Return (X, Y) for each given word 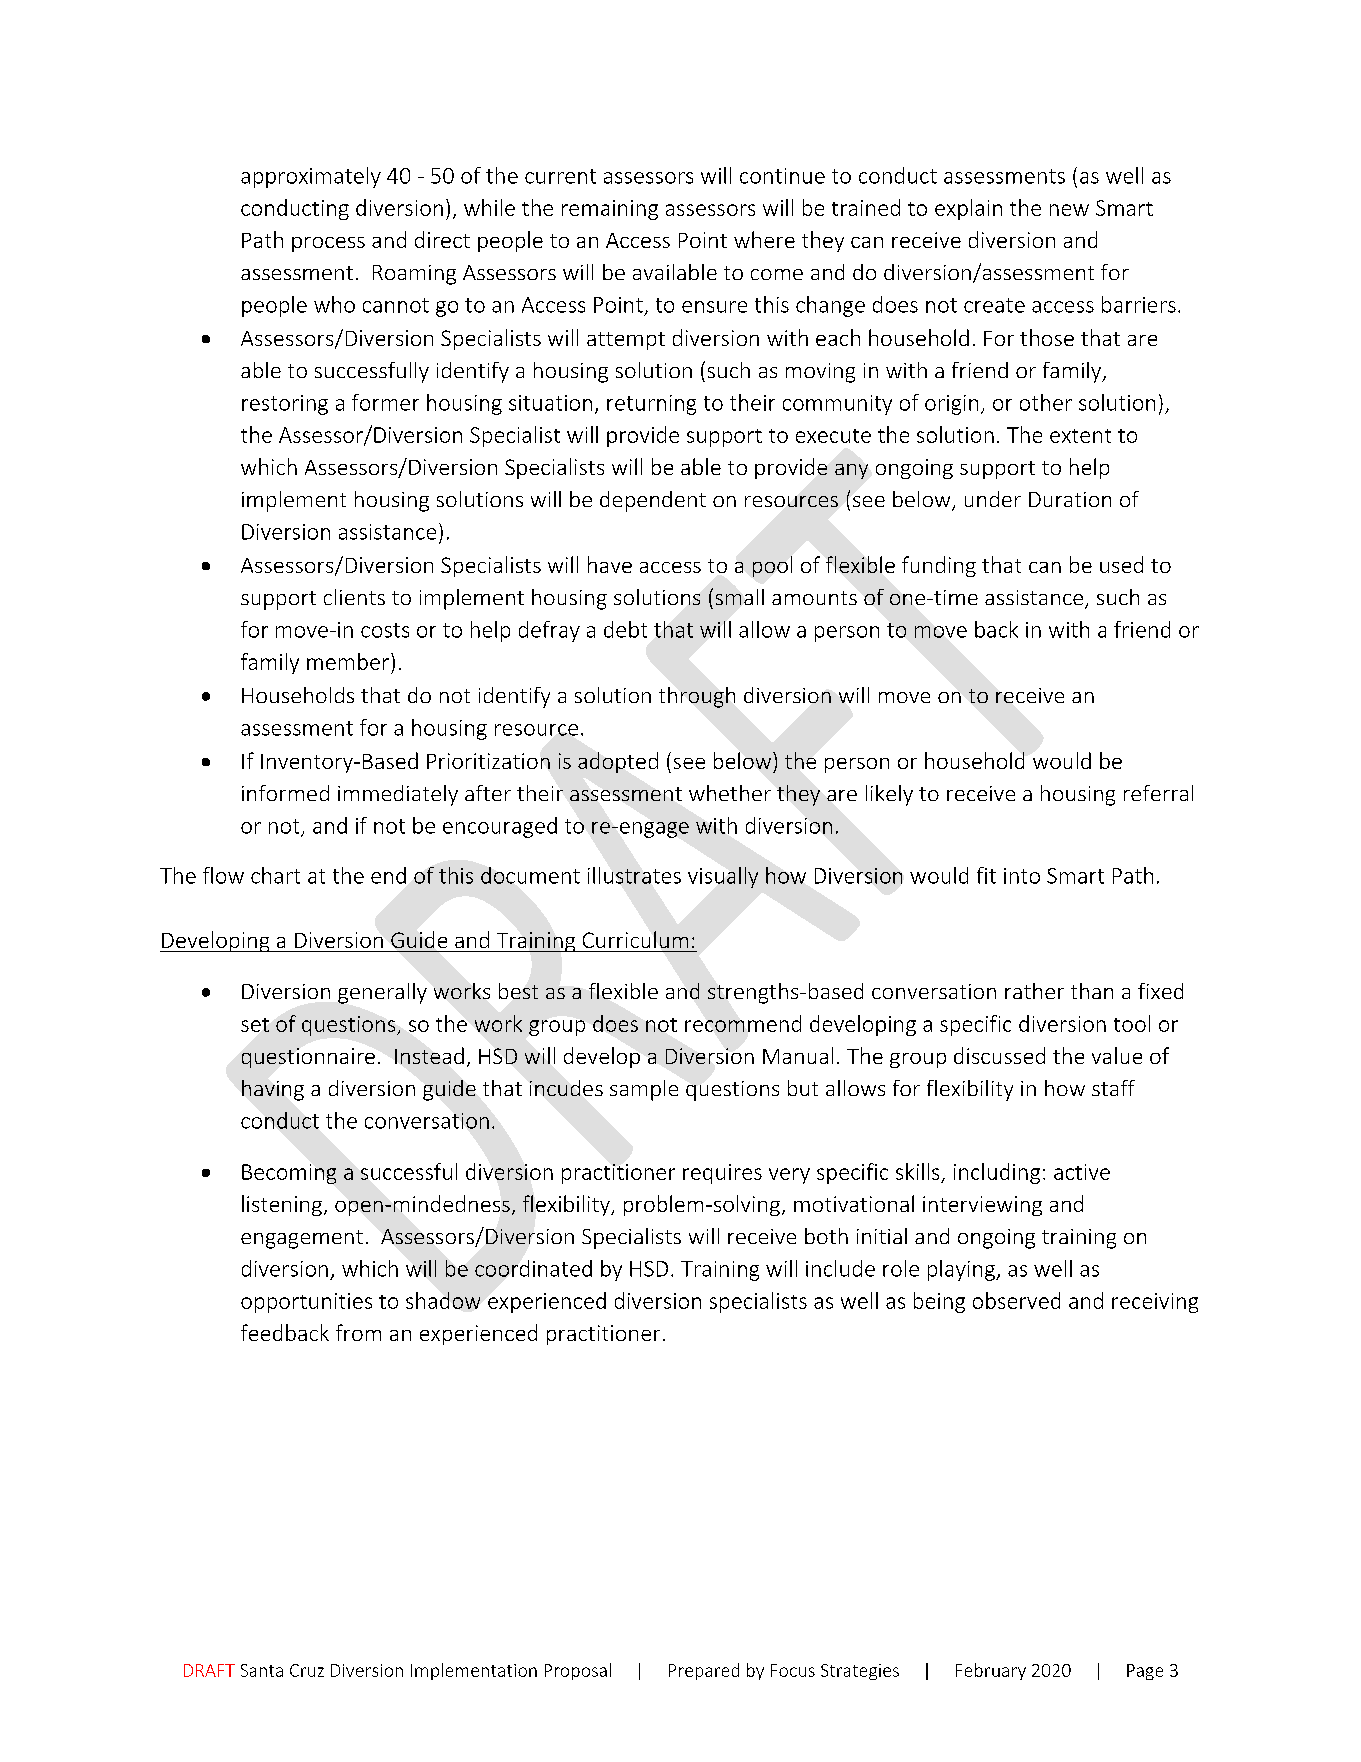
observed (1016, 1300)
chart (275, 875)
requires (722, 1174)
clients (354, 597)
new (1069, 210)
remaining (610, 210)
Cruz (307, 1670)
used (1121, 564)
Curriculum (635, 939)
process (328, 244)
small (740, 597)
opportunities (306, 1303)
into (1022, 876)
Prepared (704, 1671)
